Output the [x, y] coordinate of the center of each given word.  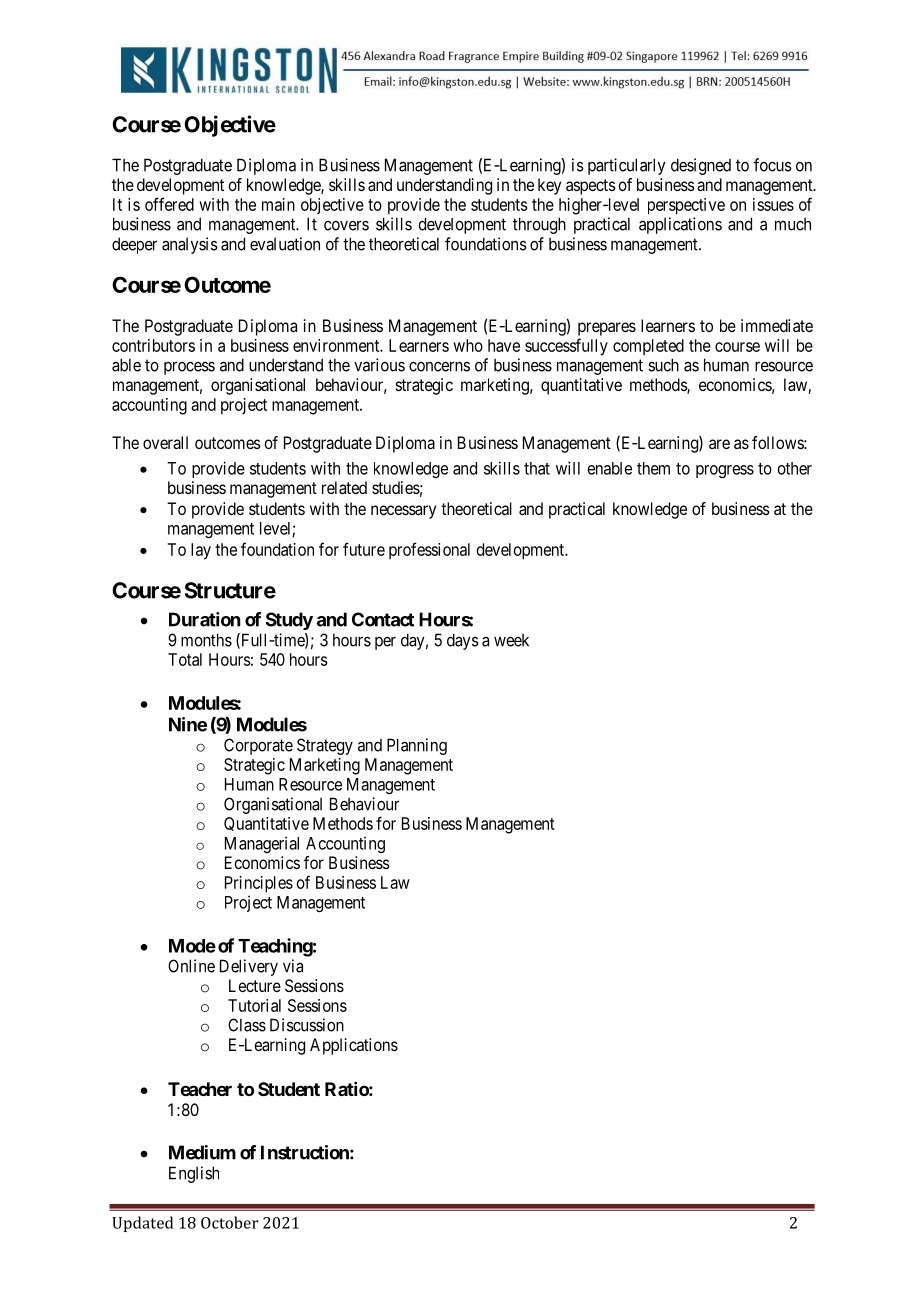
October [230, 1222]
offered [169, 204]
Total [185, 659]
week [511, 640]
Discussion [307, 1025]
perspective [686, 206]
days [463, 641]
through [539, 225]
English [194, 1174]
